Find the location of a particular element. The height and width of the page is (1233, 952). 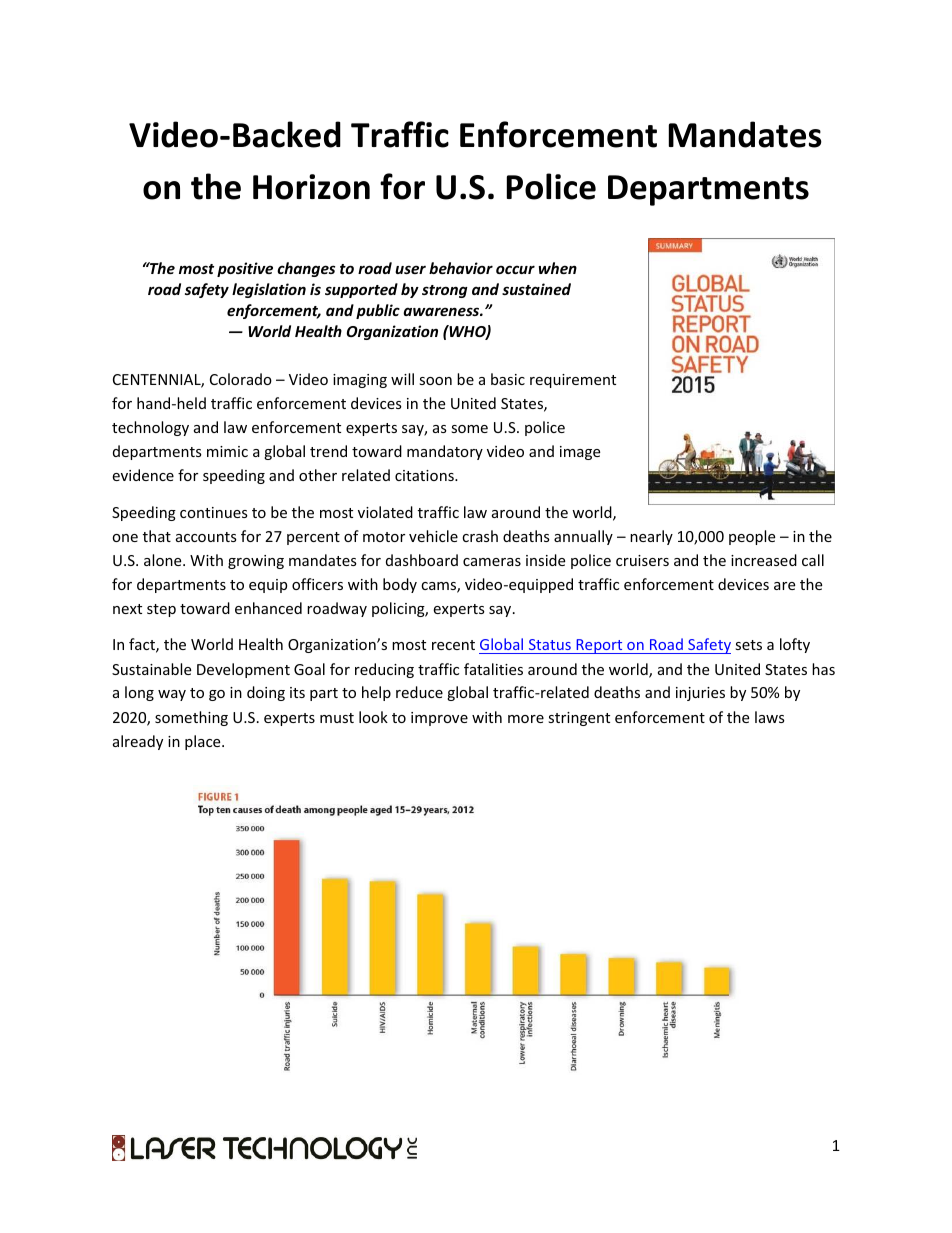

cameras is located at coordinates (492, 562).
